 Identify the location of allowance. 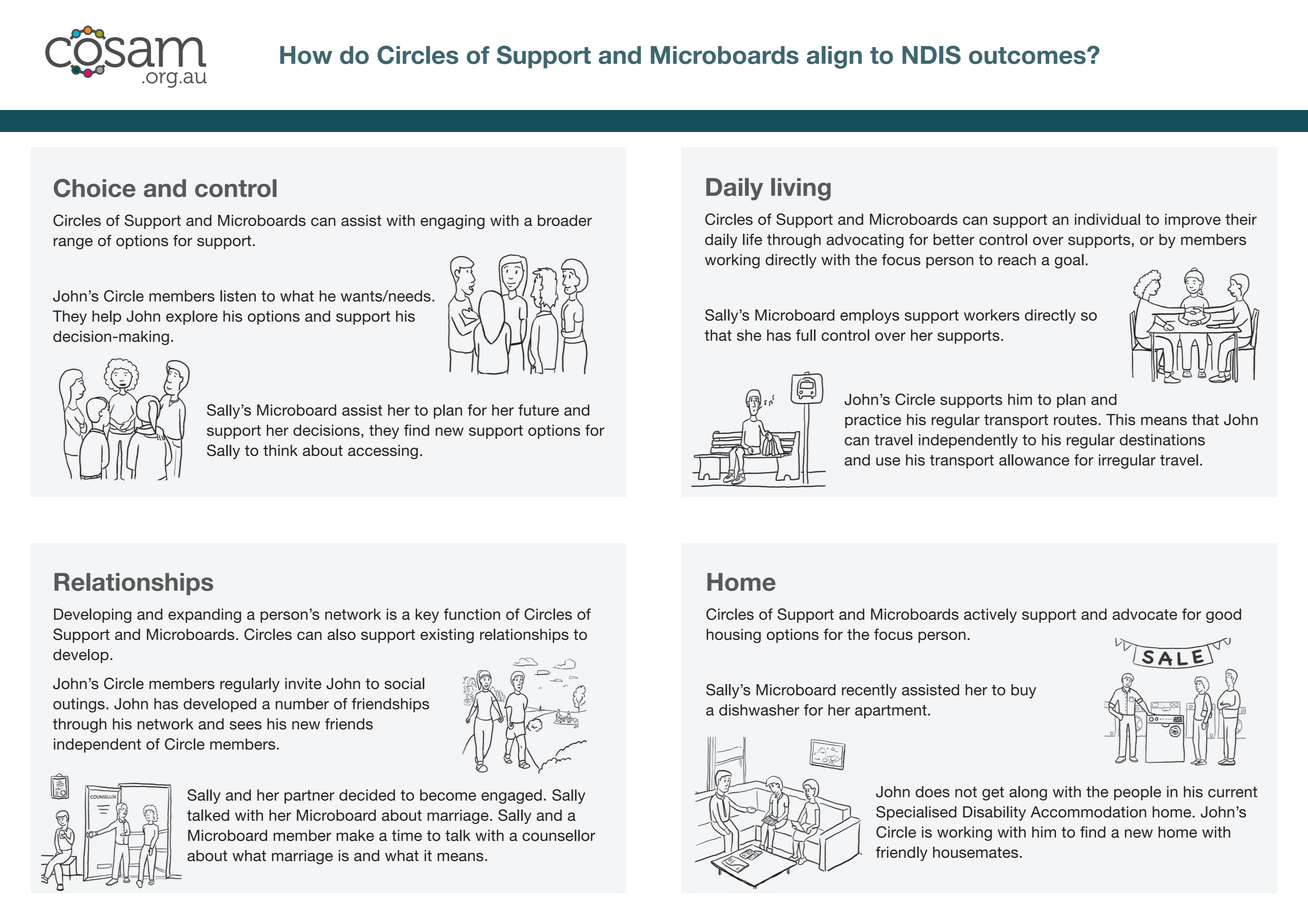
(1034, 460).
